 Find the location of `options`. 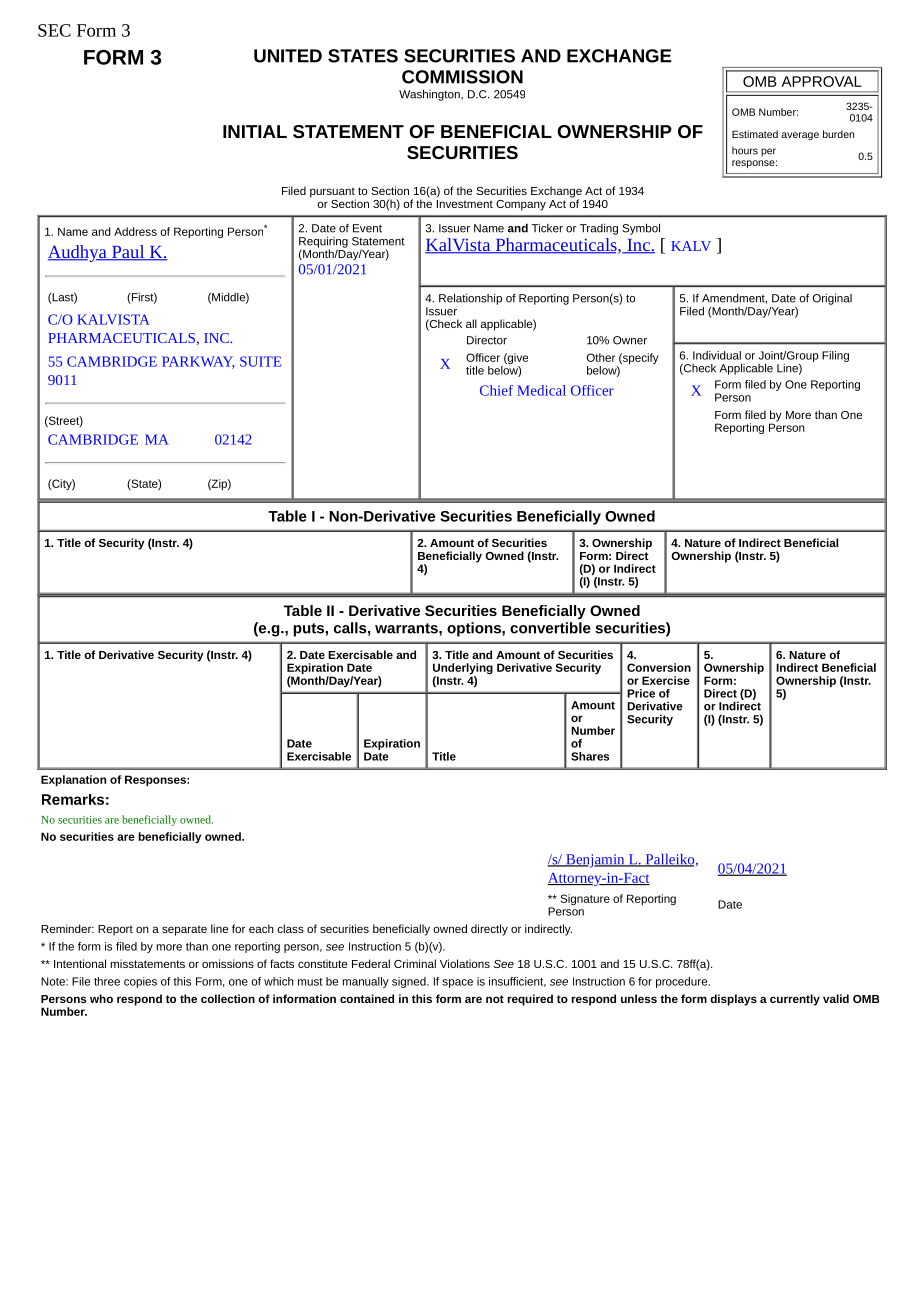

options is located at coordinates (475, 629).
